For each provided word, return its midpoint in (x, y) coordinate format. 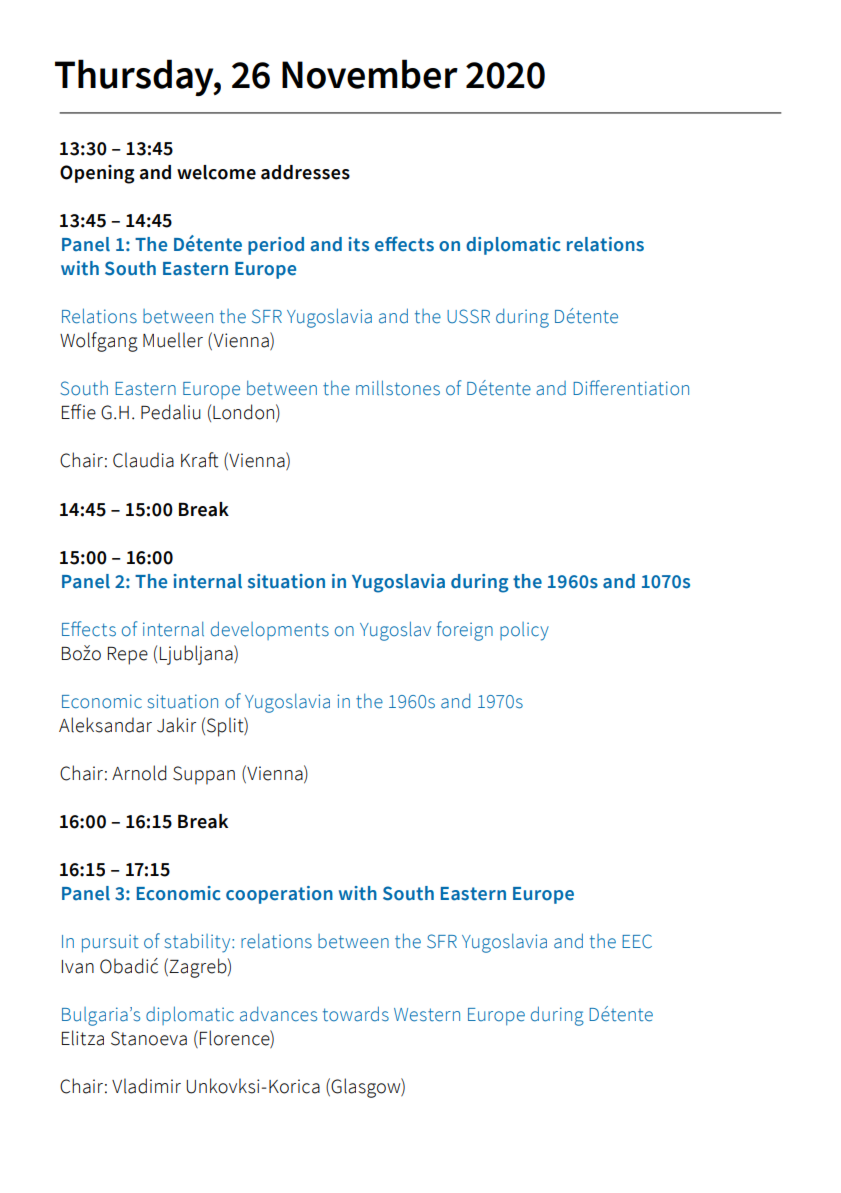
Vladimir (146, 1086)
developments (270, 630)
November (370, 74)
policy (524, 631)
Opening (97, 174)
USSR (468, 316)
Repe (128, 656)
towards (356, 1014)
